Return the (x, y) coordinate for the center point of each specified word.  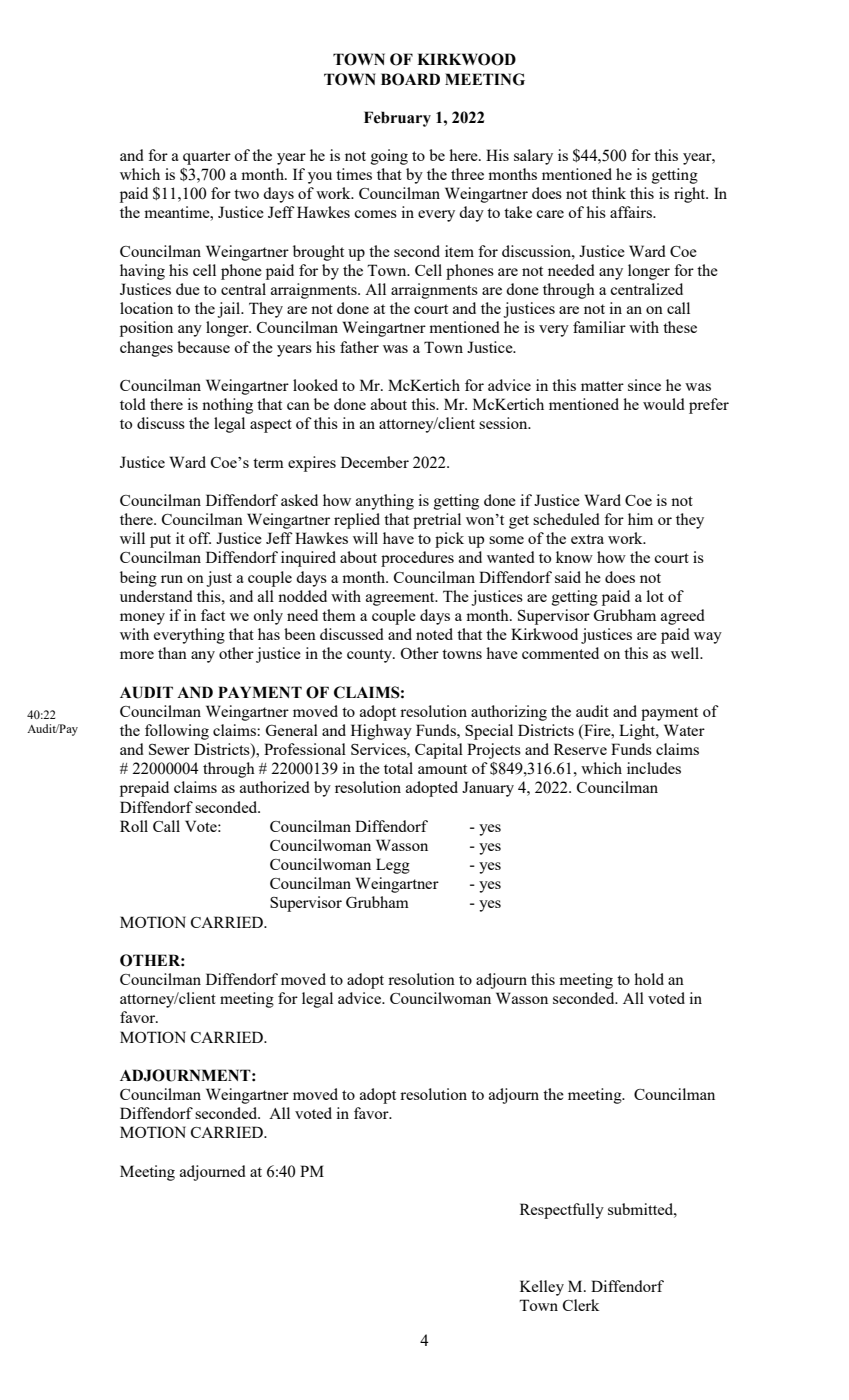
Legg (393, 866)
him (640, 519)
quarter (207, 158)
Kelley (542, 1288)
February (397, 119)
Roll (134, 826)
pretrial (437, 521)
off (200, 538)
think (609, 193)
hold (649, 979)
